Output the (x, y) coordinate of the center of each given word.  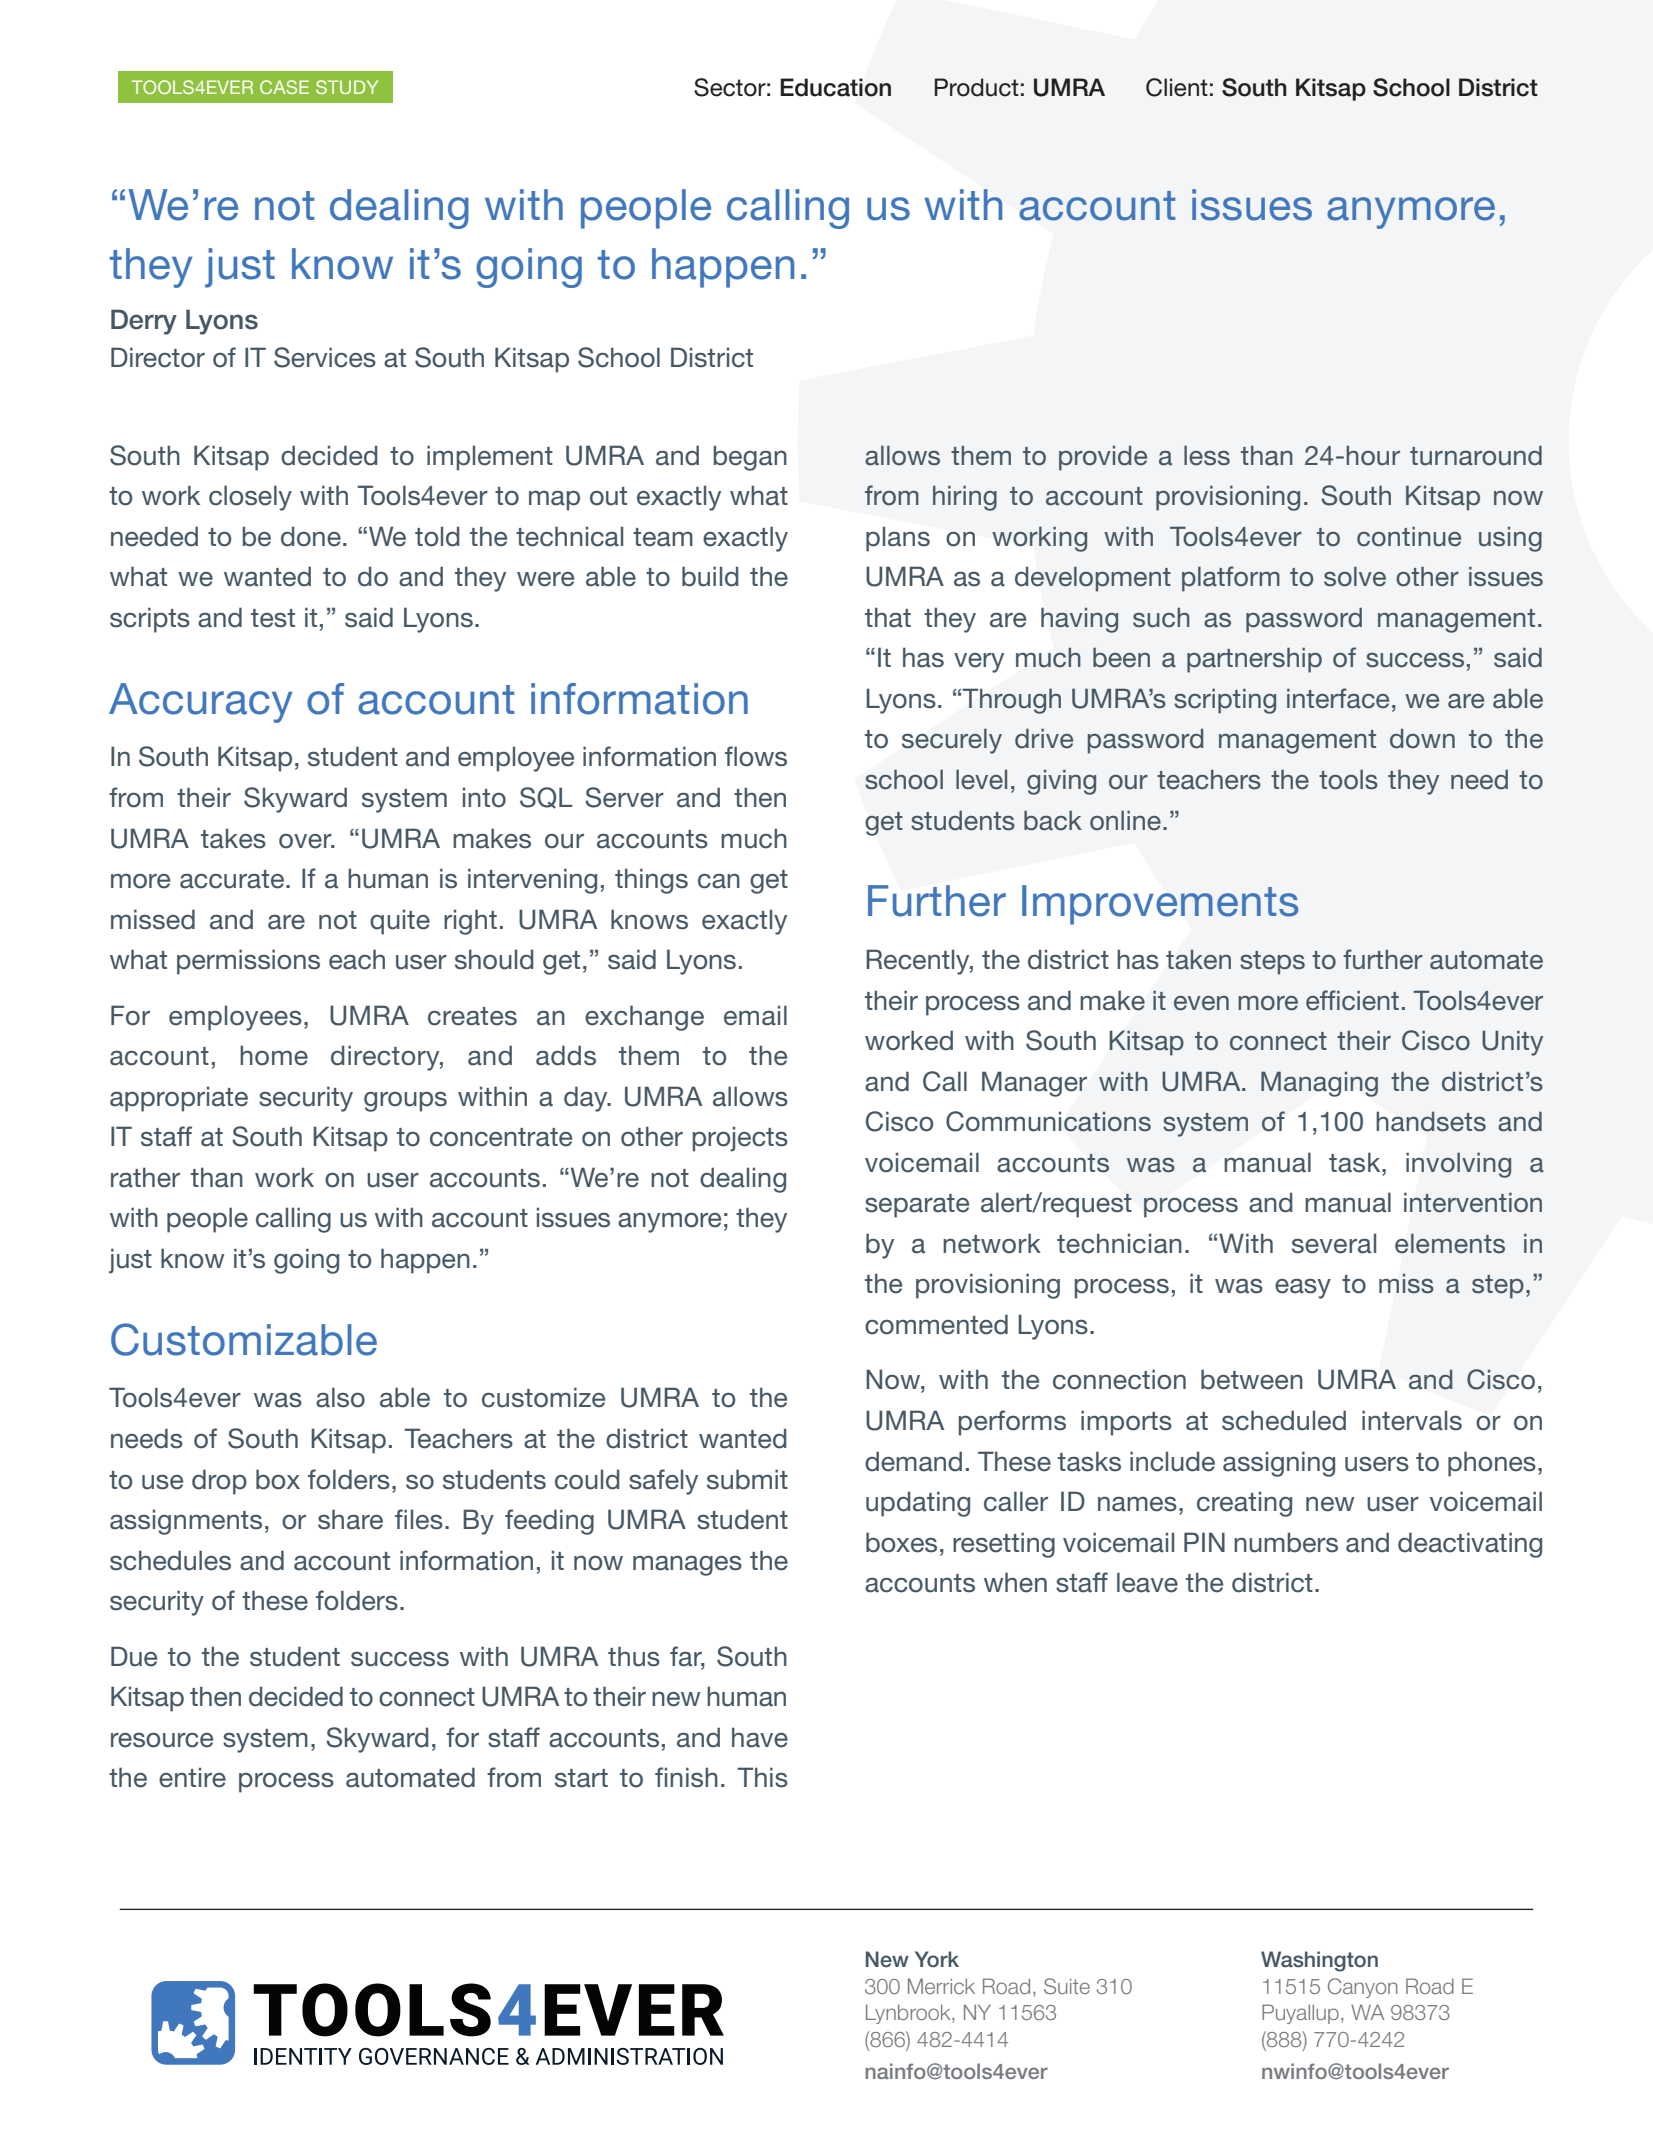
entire (192, 1777)
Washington (1319, 1961)
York (937, 1959)
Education (835, 87)
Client (1177, 87)
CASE (284, 87)
